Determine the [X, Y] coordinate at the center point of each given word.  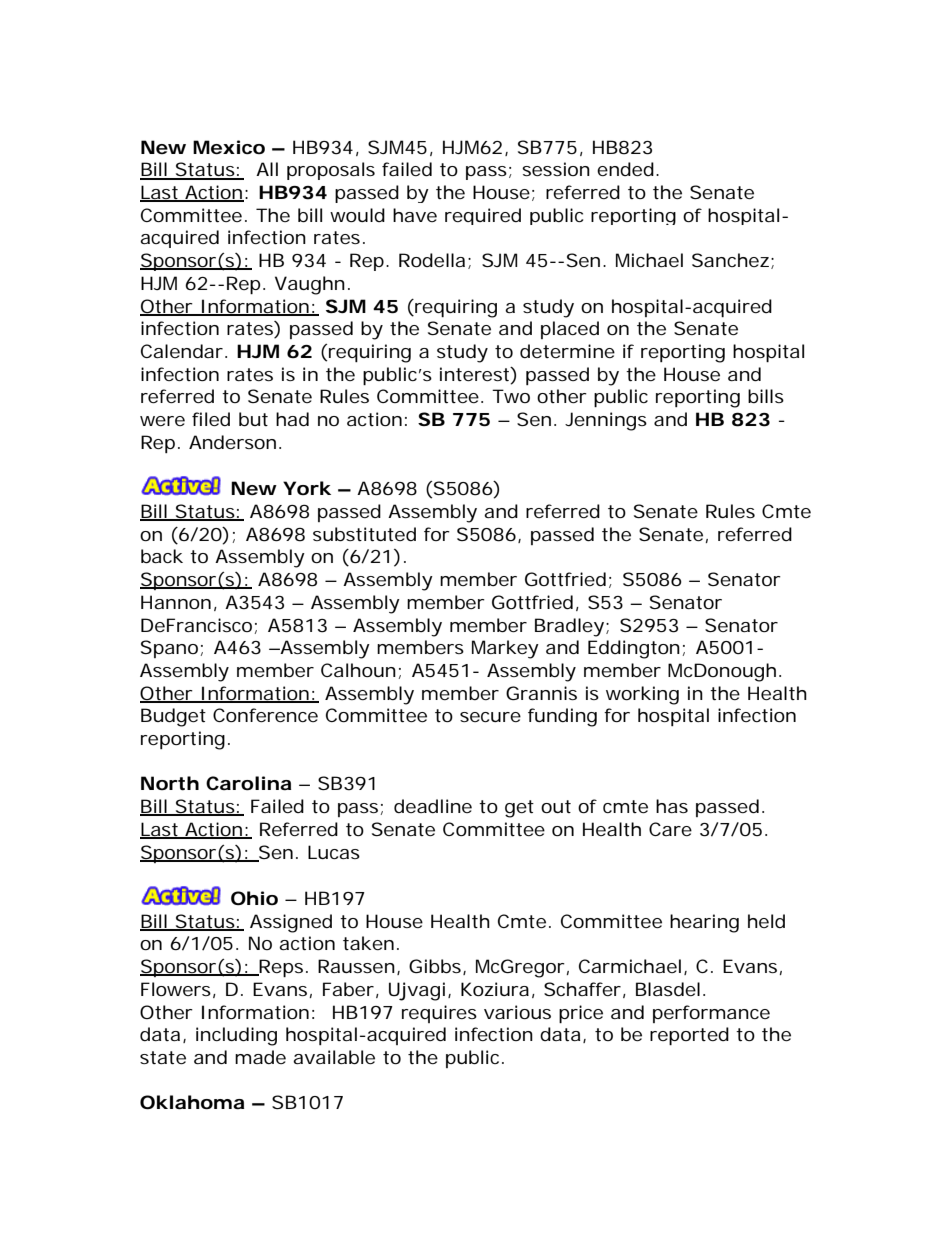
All [267, 169]
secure [490, 717]
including [236, 1036]
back [162, 556]
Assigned [291, 923]
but [253, 419]
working [642, 695]
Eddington [634, 649]
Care [670, 829]
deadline [433, 806]
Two [511, 396]
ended [625, 169]
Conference [265, 715]
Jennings [606, 421]
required [483, 216]
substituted [364, 534]
